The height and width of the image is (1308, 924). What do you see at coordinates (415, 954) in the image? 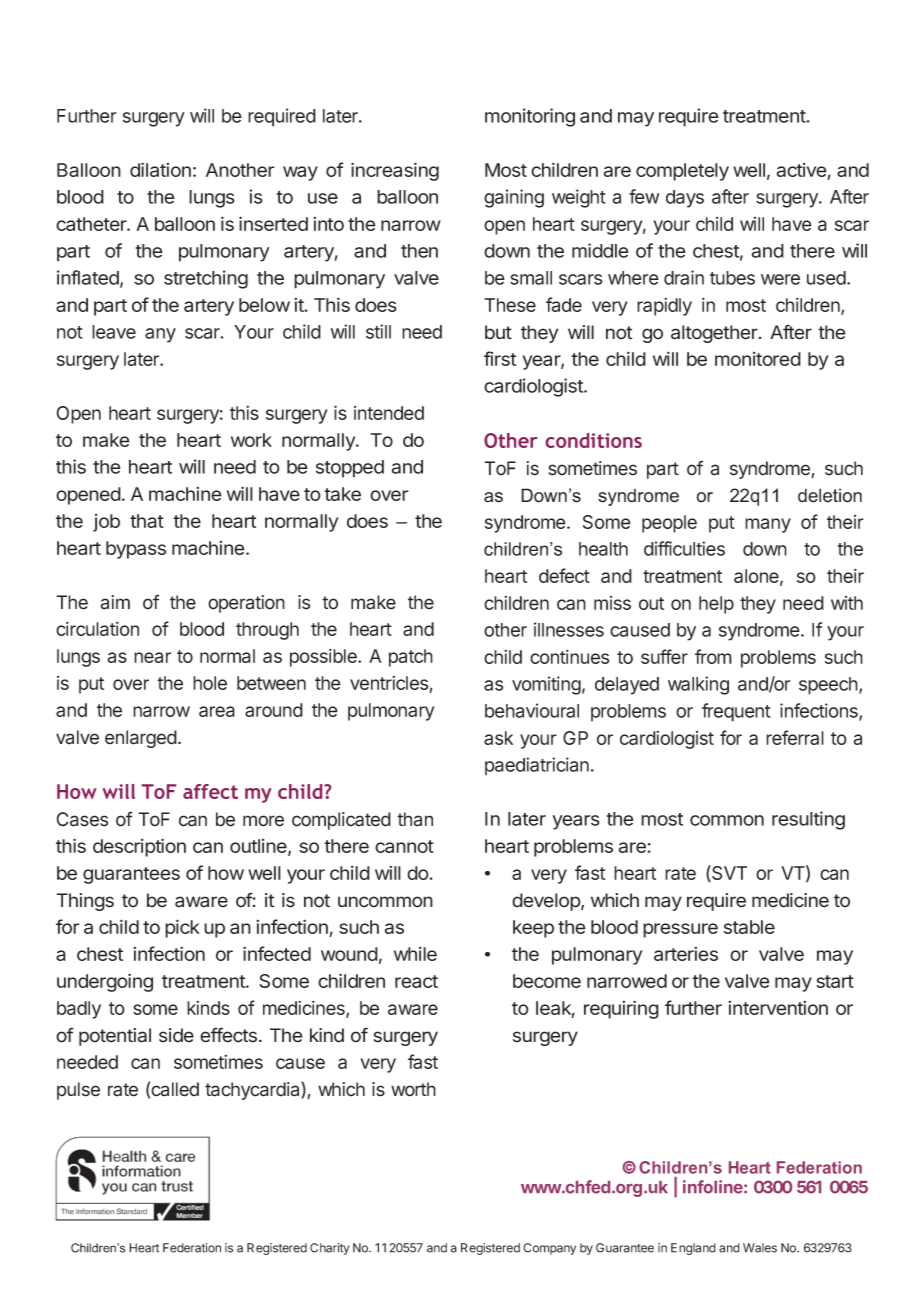
I see `while` at bounding box center [415, 954].
